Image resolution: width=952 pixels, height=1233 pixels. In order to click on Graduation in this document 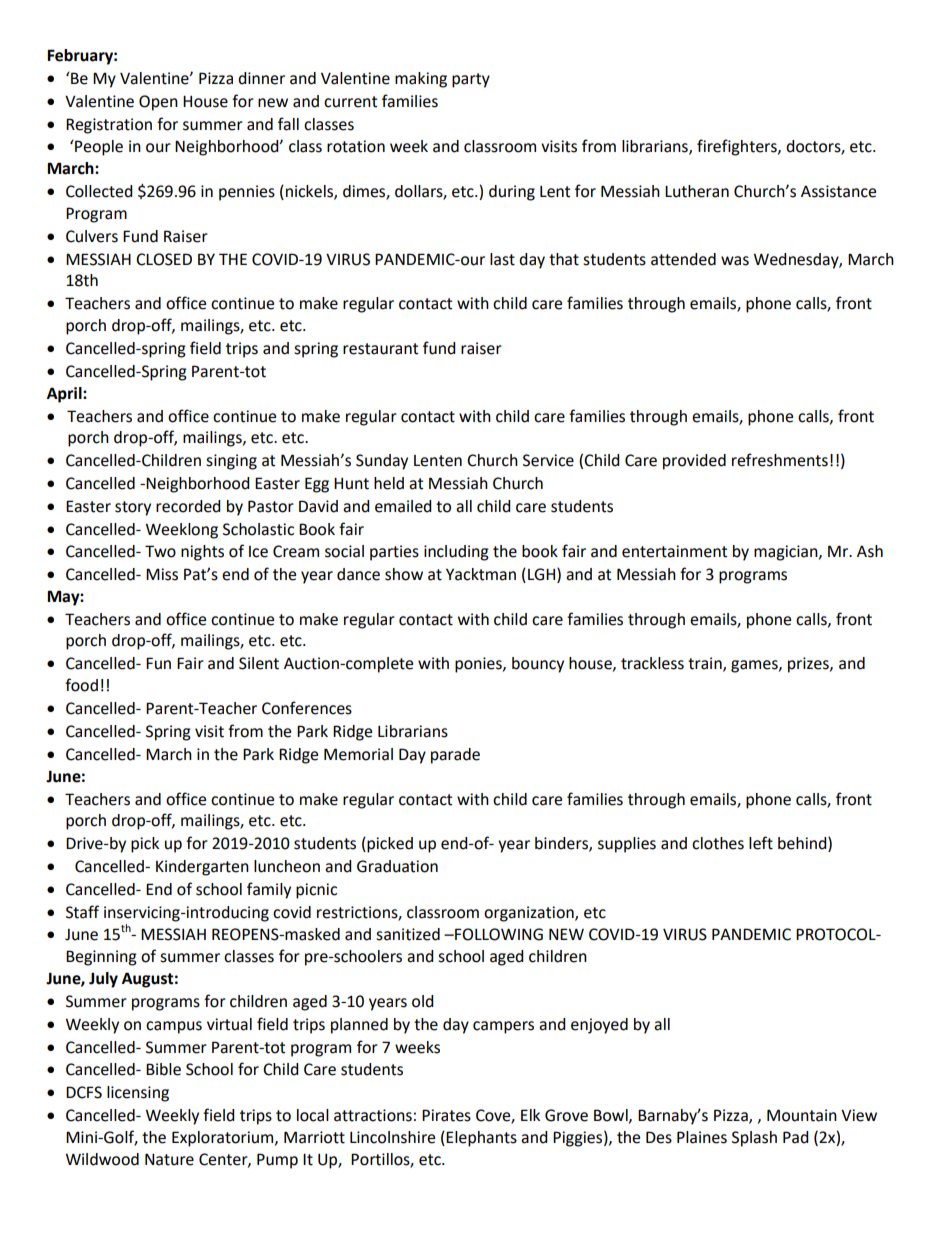, I will do `click(397, 866)`.
